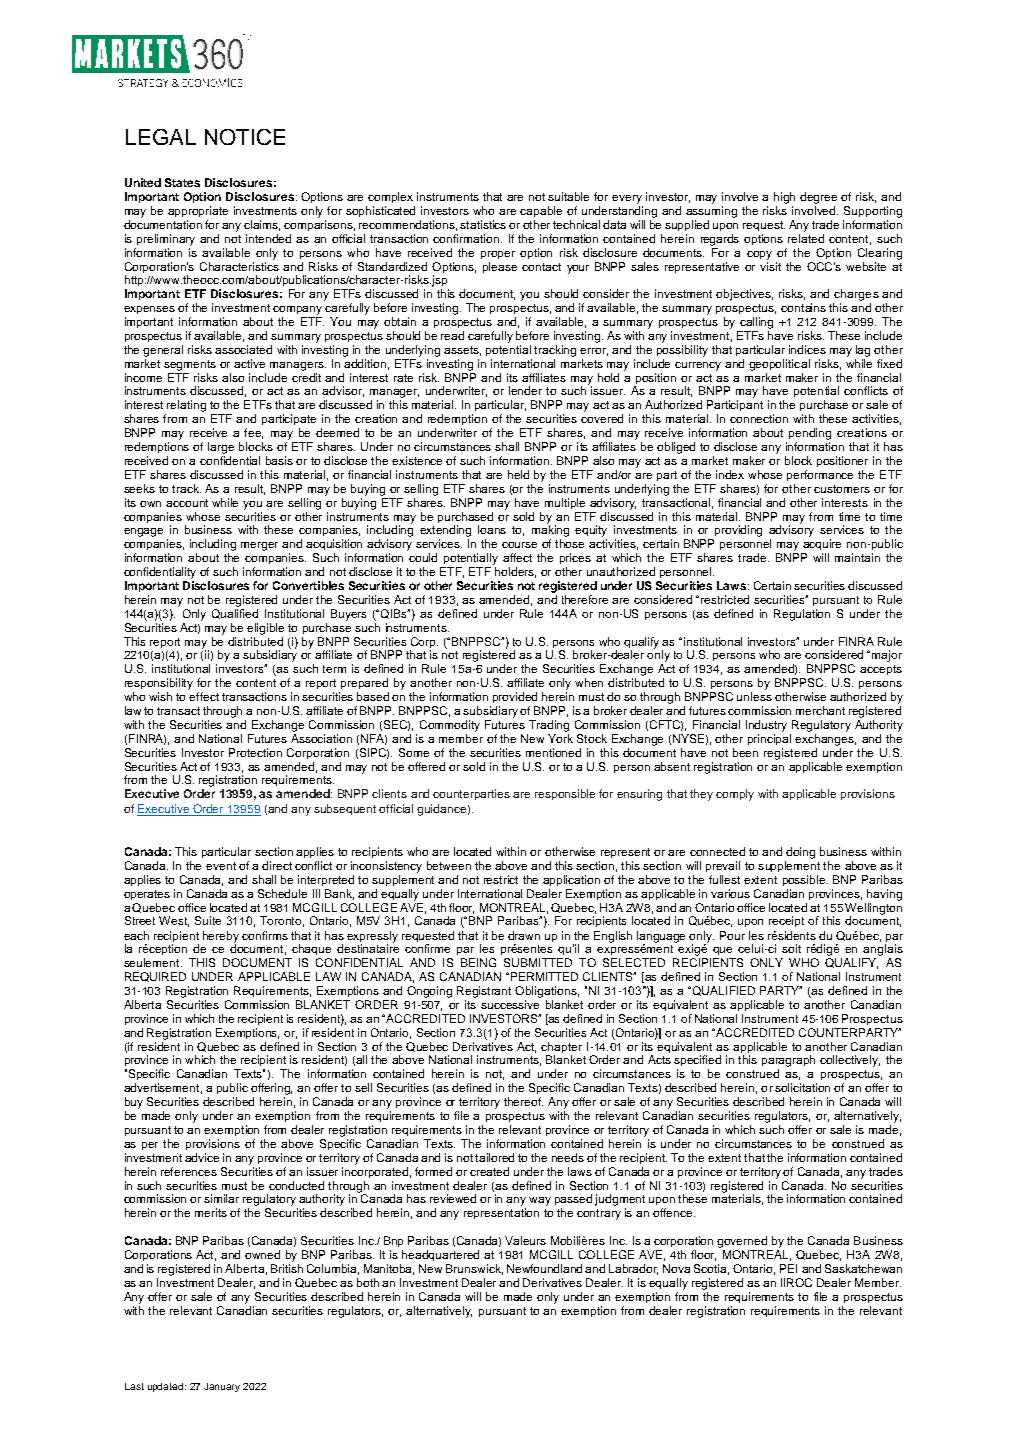 This screenshot has width=1027, height=1453. What do you see at coordinates (561, 1047) in the screenshot?
I see `chapter` at bounding box center [561, 1047].
